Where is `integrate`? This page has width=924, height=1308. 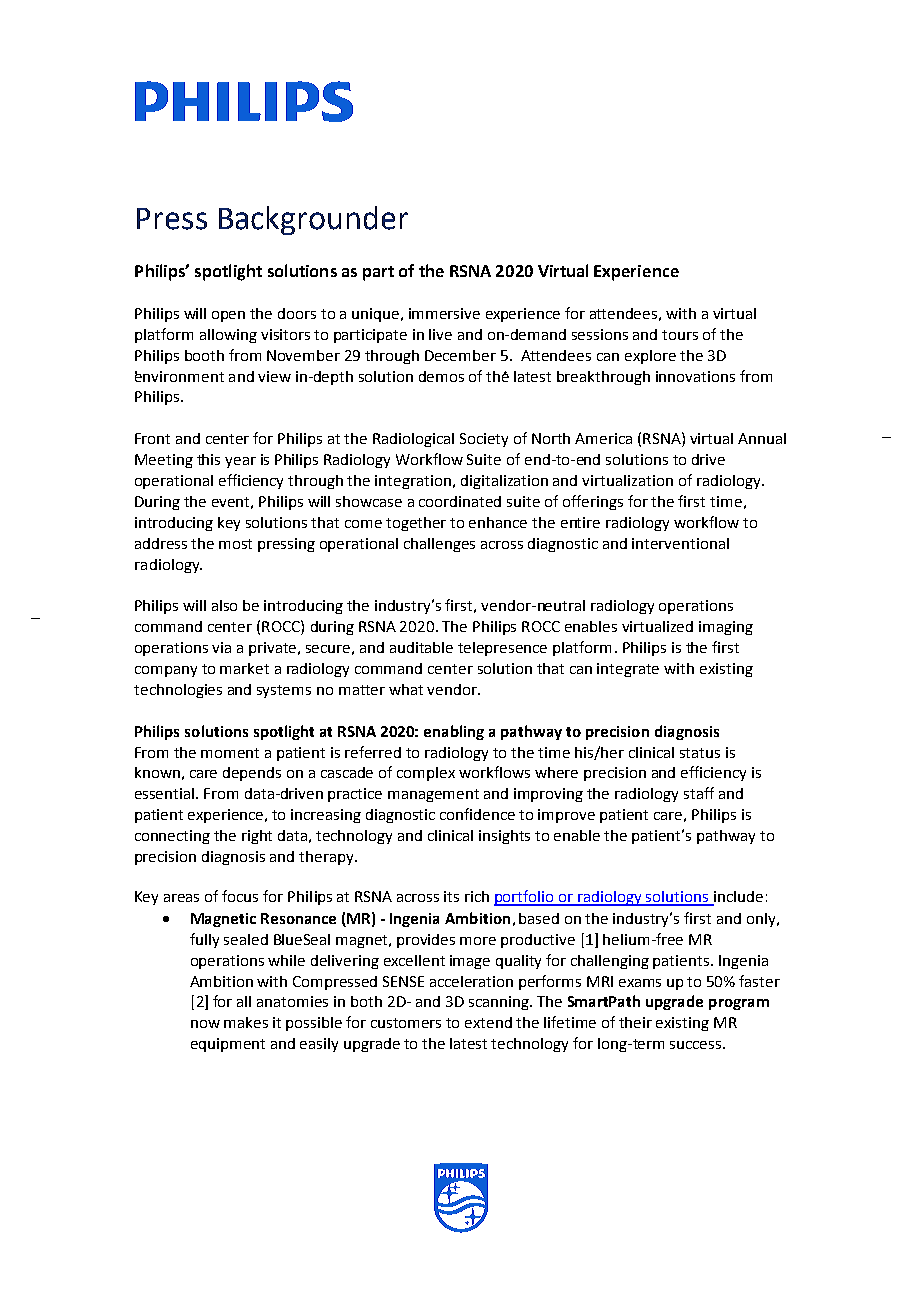
integrate is located at coordinates (628, 670).
